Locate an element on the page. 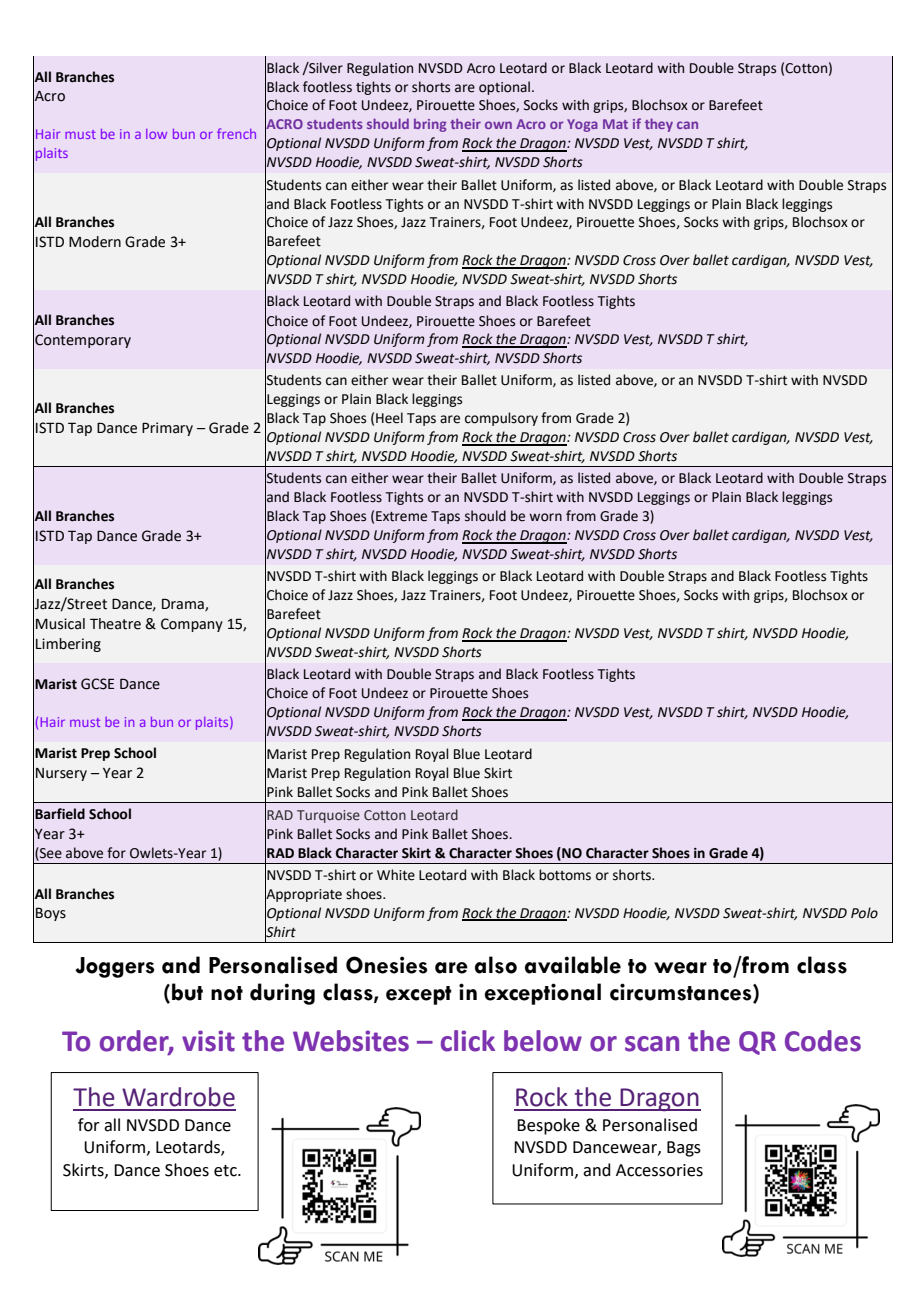 This image has width=924, height=1308. they is located at coordinates (659, 125).
